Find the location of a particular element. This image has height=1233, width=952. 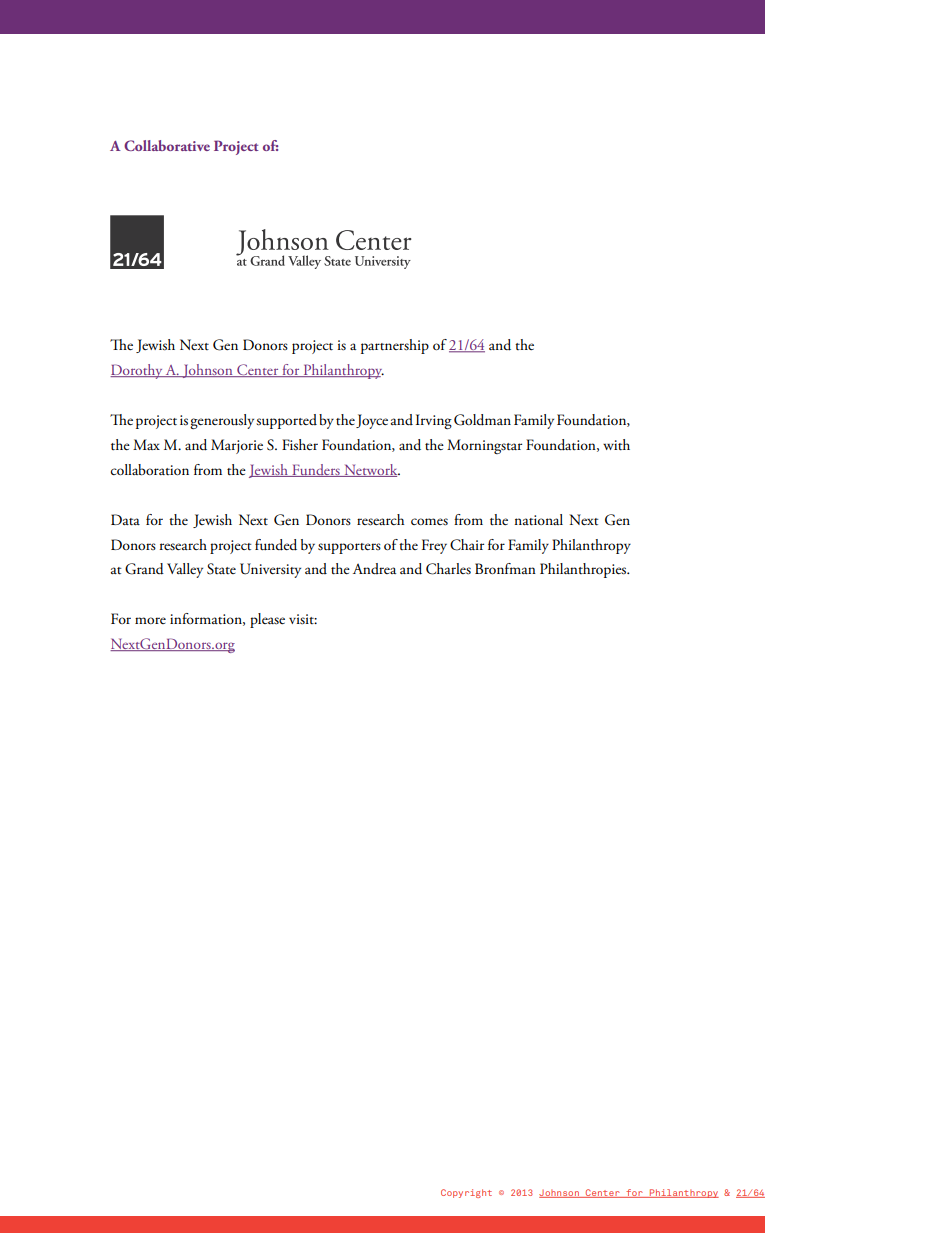

please is located at coordinates (267, 620).
